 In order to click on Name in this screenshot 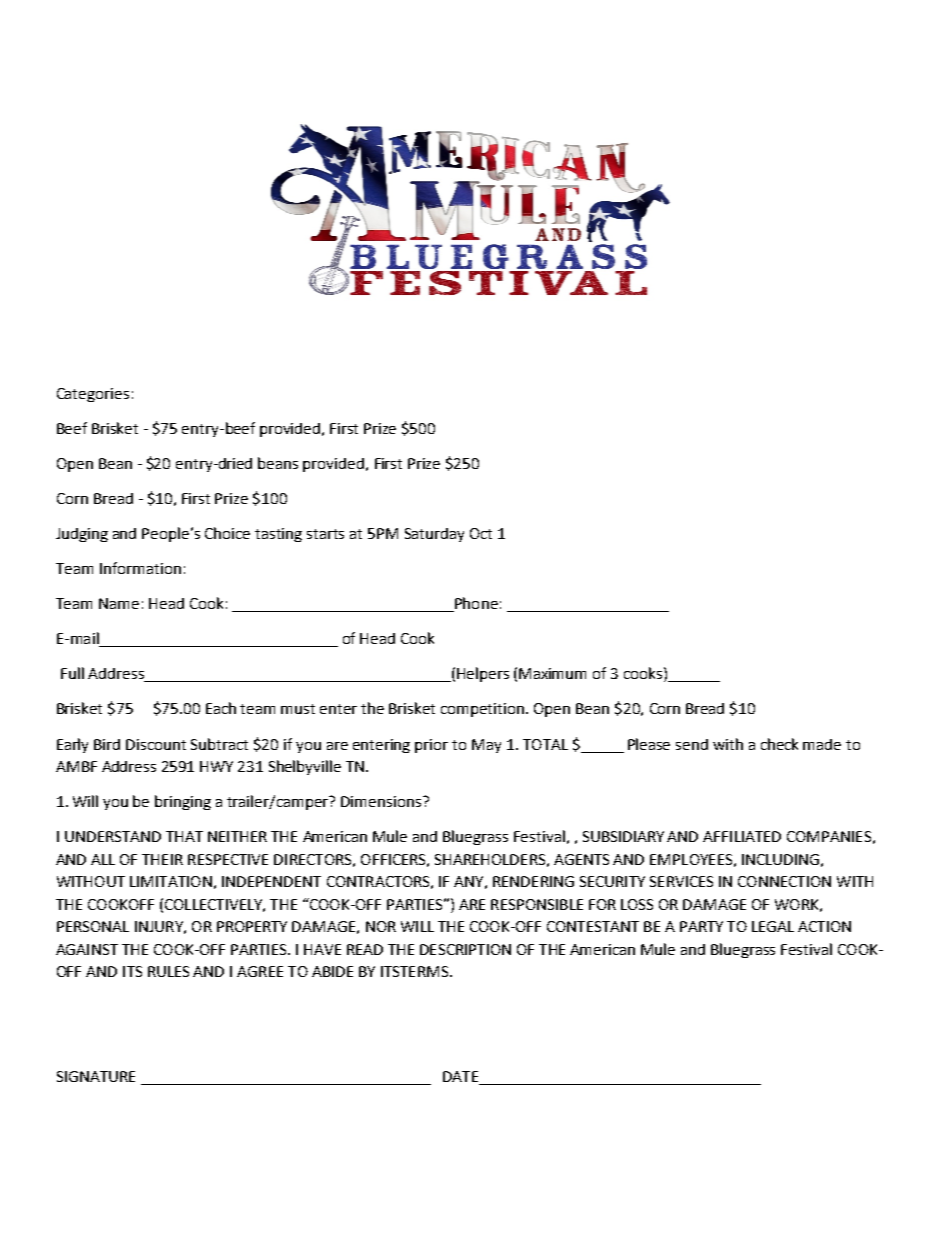, I will do `click(119, 603)`.
